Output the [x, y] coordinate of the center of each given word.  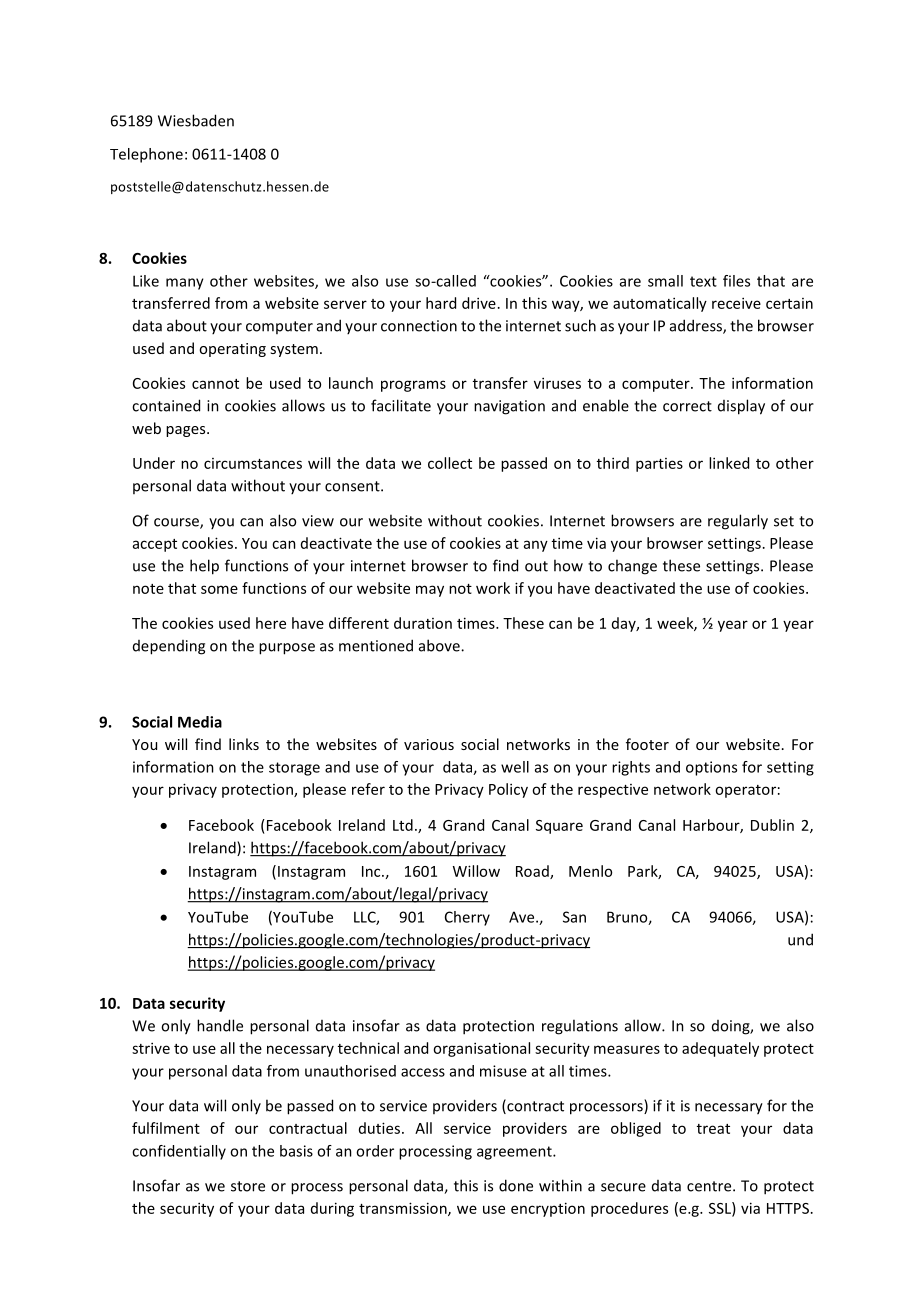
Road [533, 872]
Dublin [772, 825]
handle [220, 1025]
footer [647, 744]
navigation [509, 407]
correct [687, 406]
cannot [215, 384]
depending [169, 647]
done [516, 1185]
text [703, 281]
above [440, 645]
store [248, 1186]
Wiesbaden [196, 120]
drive [479, 303]
